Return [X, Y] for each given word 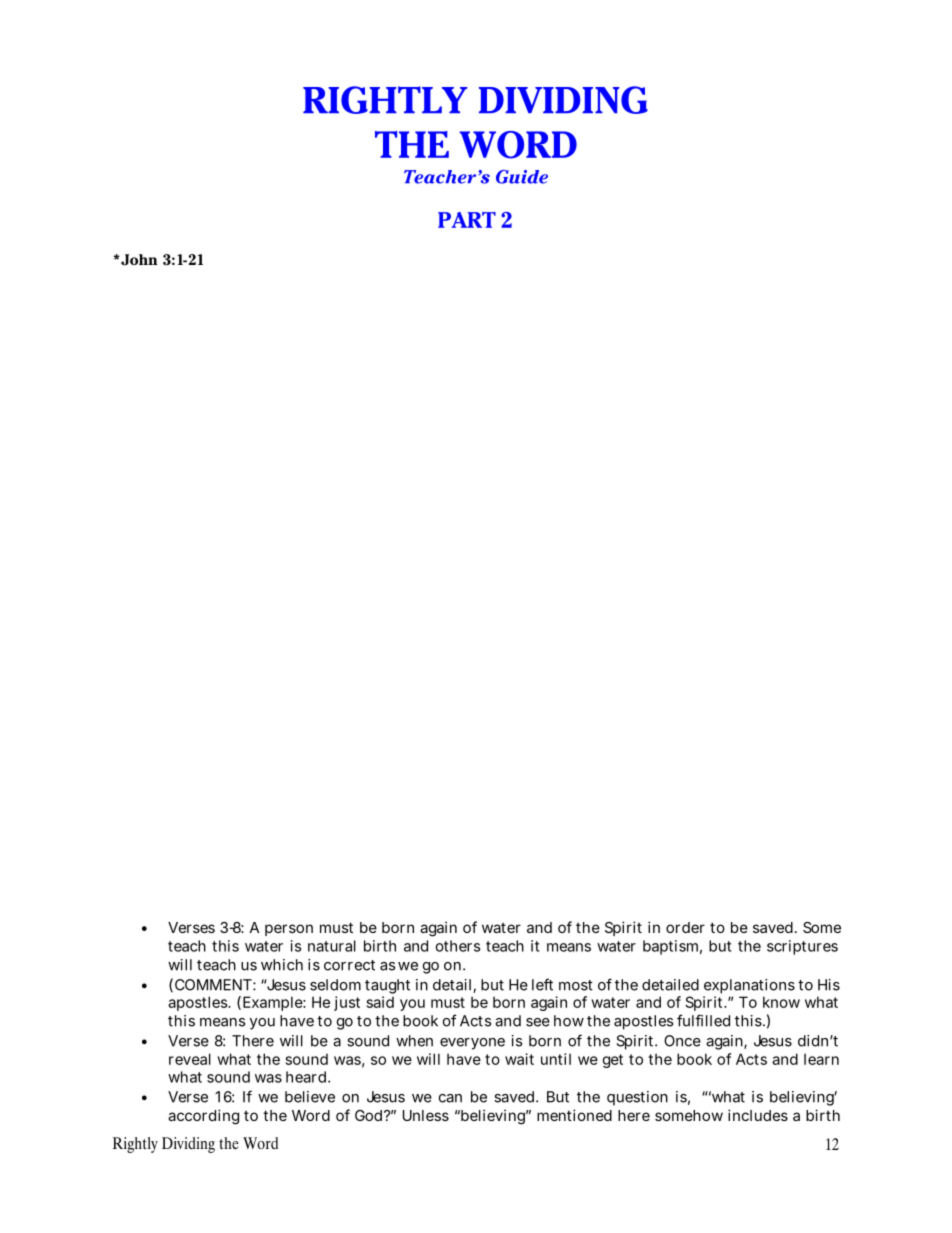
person [289, 930]
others [457, 946]
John [138, 260]
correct [349, 965]
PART [467, 220]
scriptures [802, 947]
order [685, 927]
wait [519, 1059]
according [203, 1117]
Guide [522, 177]
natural [332, 946]
